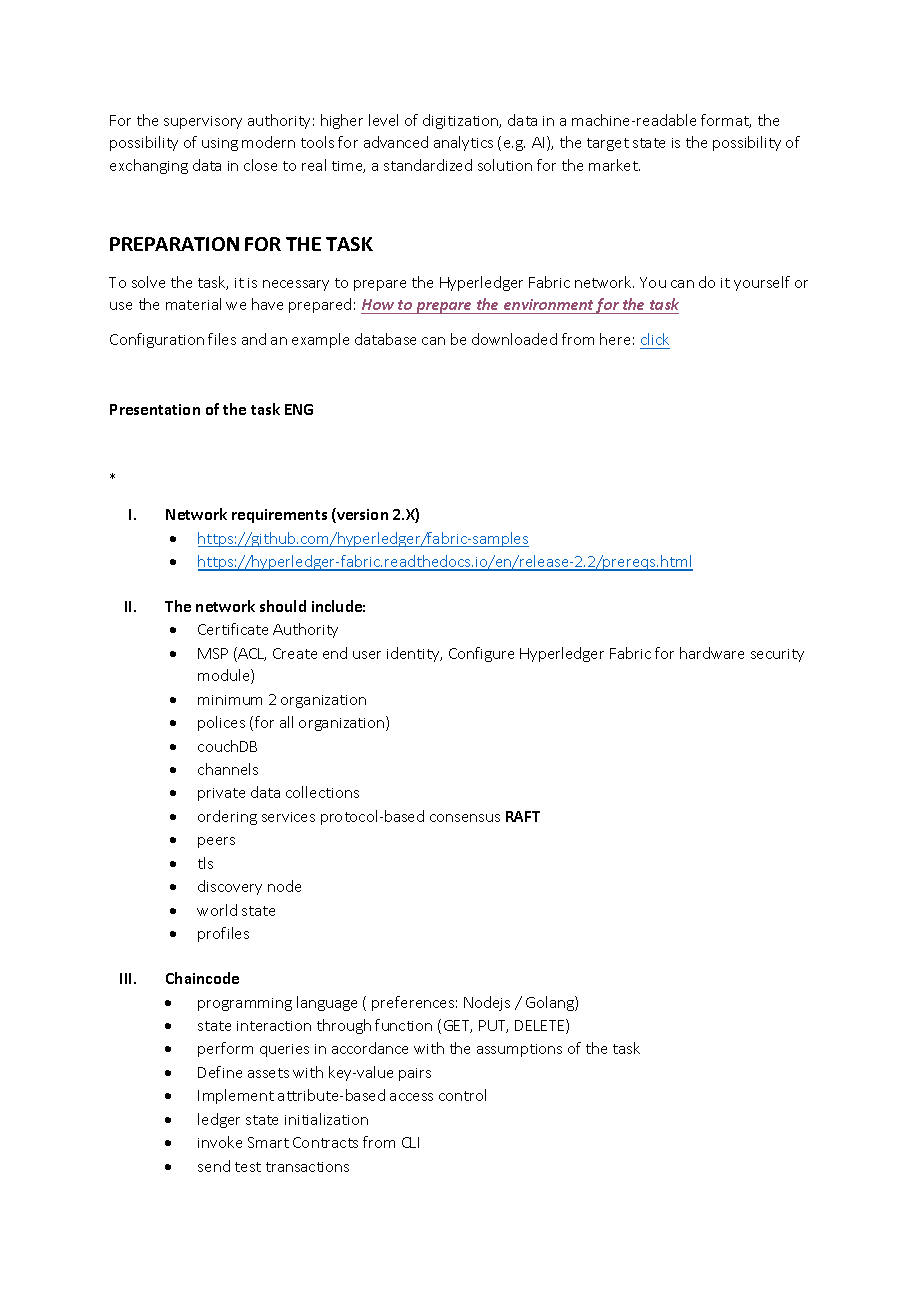  I want to click on control, so click(462, 1095).
